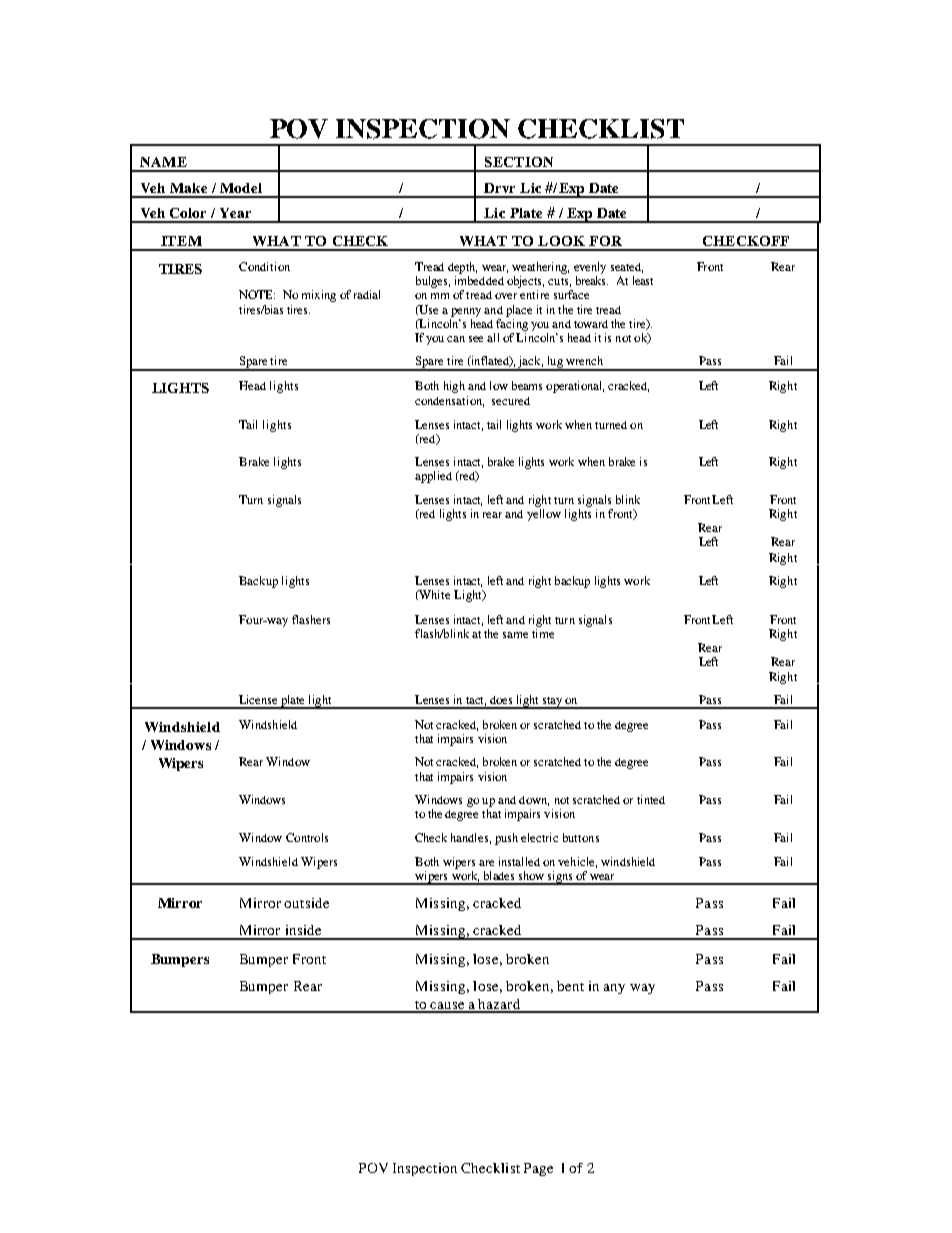 The height and width of the screenshot is (1233, 952). Describe the element at coordinates (462, 268) in the screenshot. I see `depth` at that location.
